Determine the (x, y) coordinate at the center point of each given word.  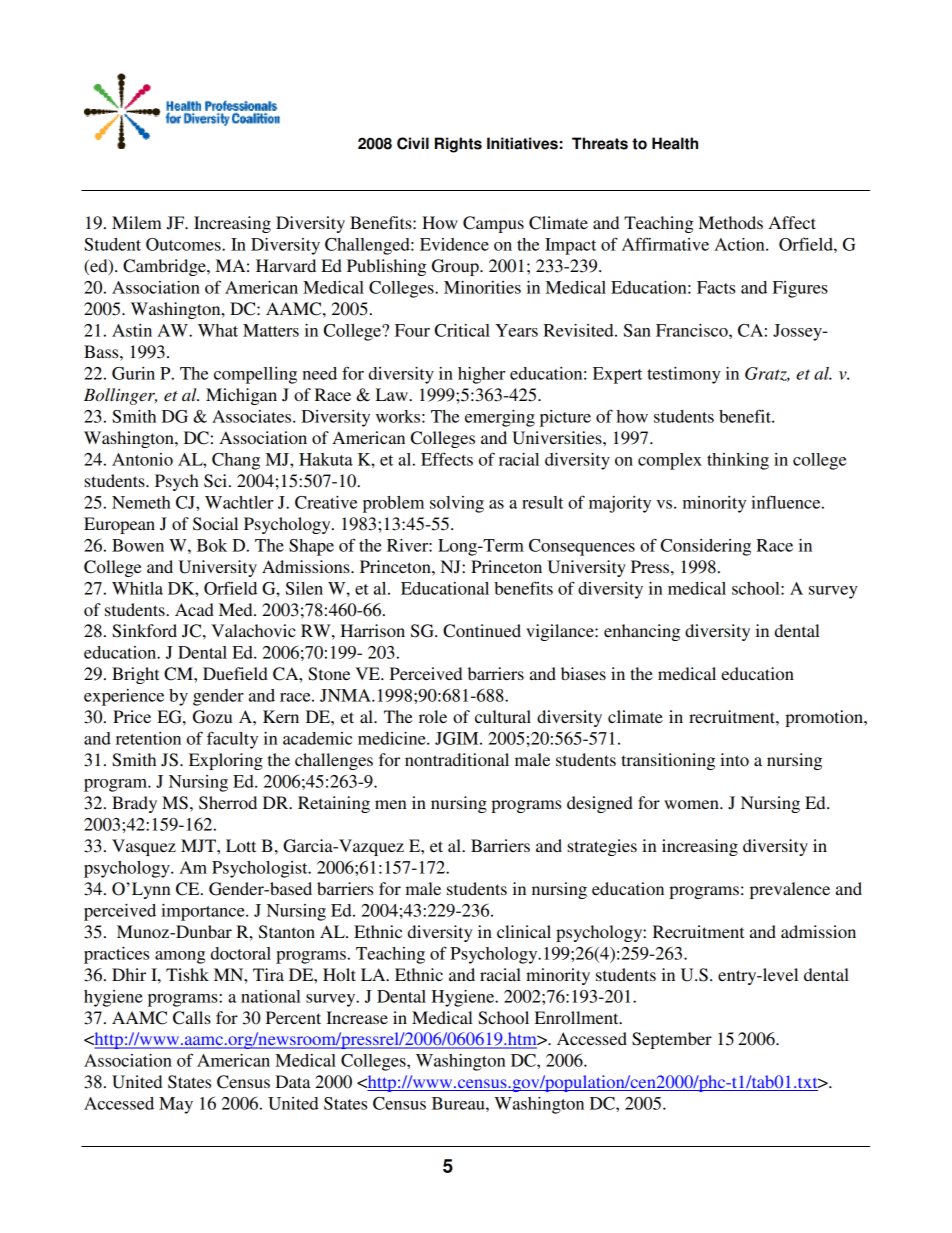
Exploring (226, 761)
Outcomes (184, 244)
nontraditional (457, 759)
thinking (738, 461)
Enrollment (578, 1017)
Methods (730, 222)
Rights (458, 145)
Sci (217, 481)
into (734, 759)
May (176, 1105)
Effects (447, 459)
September (672, 1040)
